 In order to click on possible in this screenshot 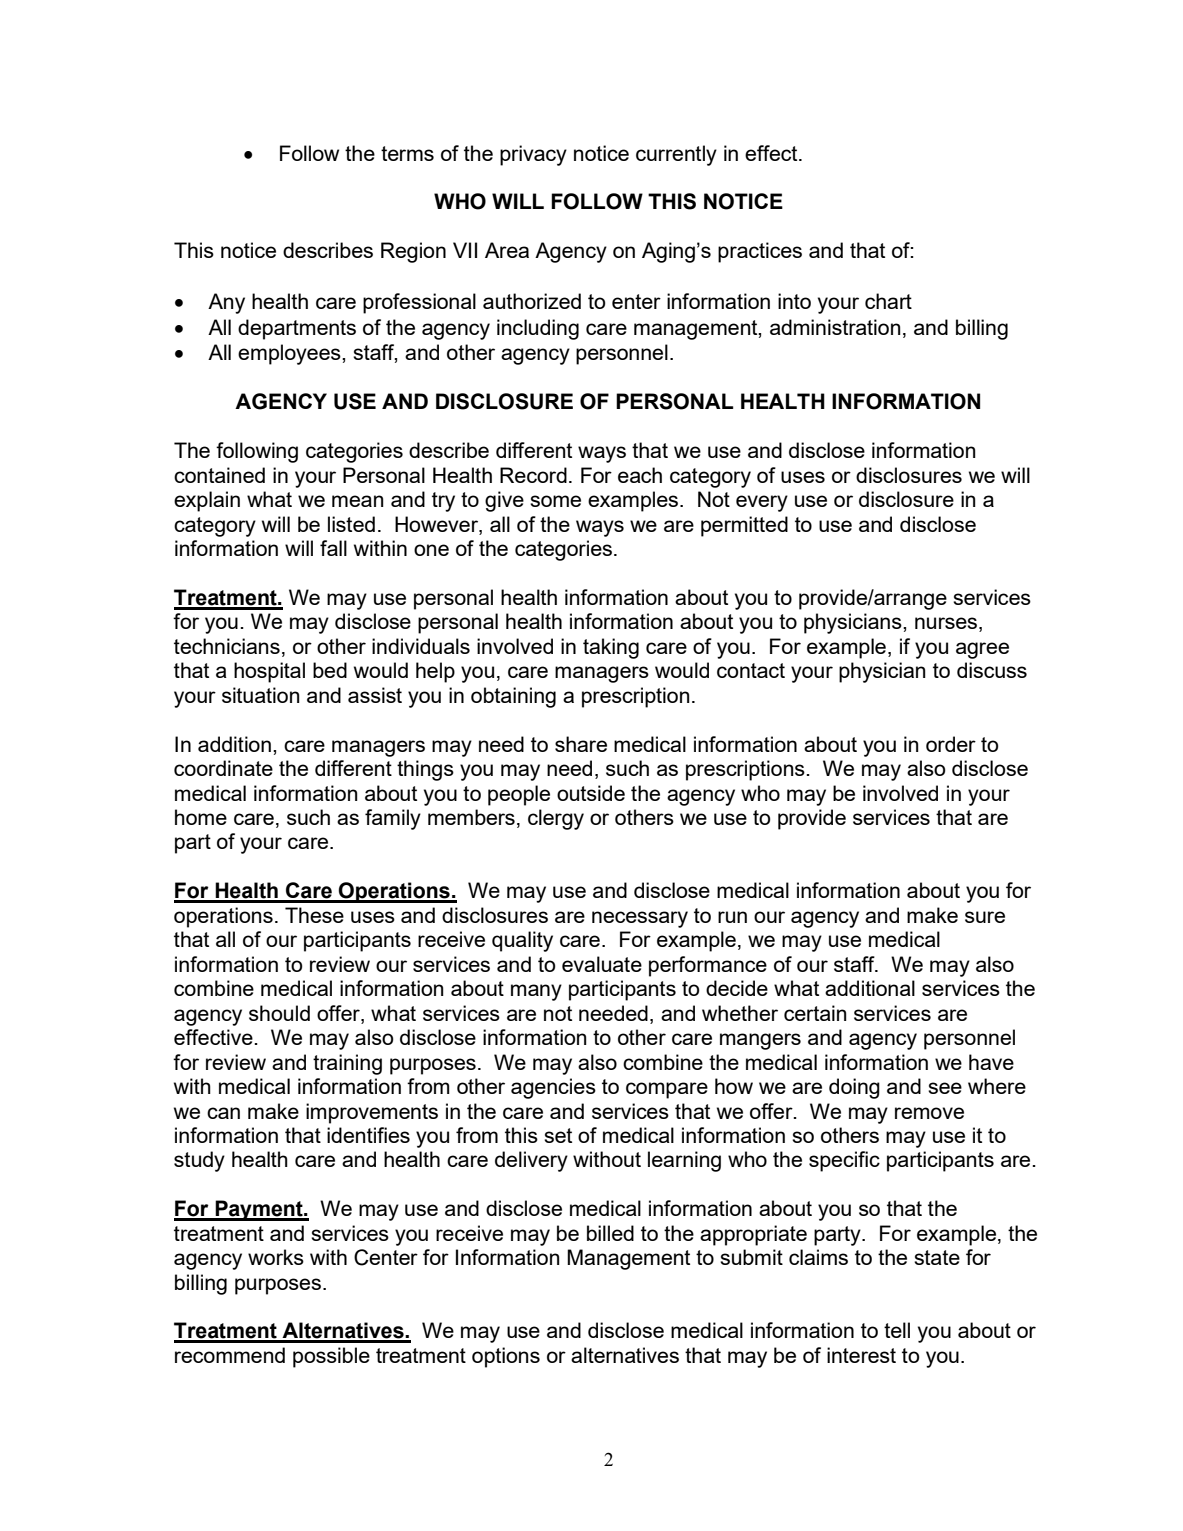, I will do `click(331, 1357)`.
